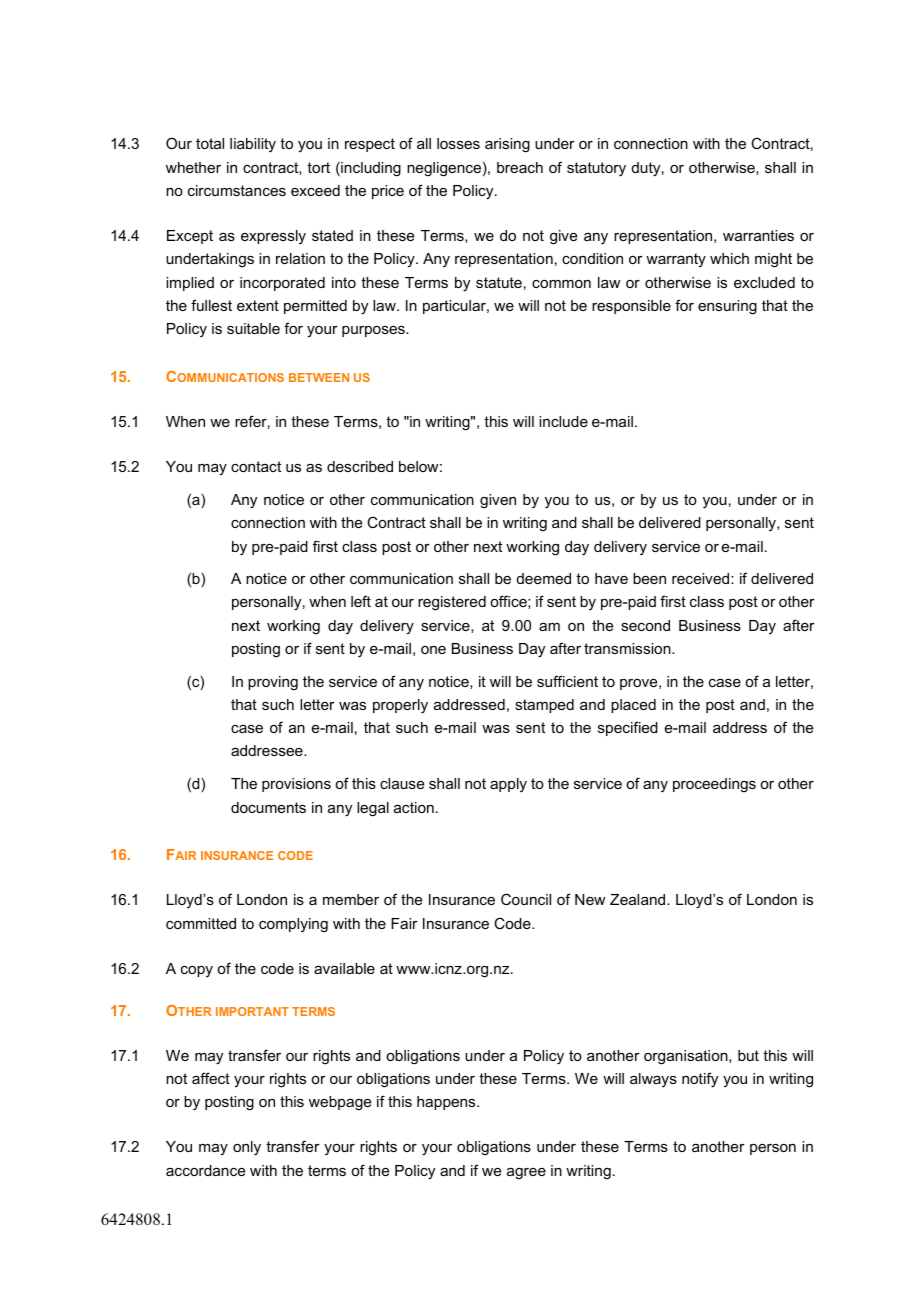 The height and width of the page is (1308, 924). Describe the element at coordinates (645, 625) in the page. I see `second` at that location.
